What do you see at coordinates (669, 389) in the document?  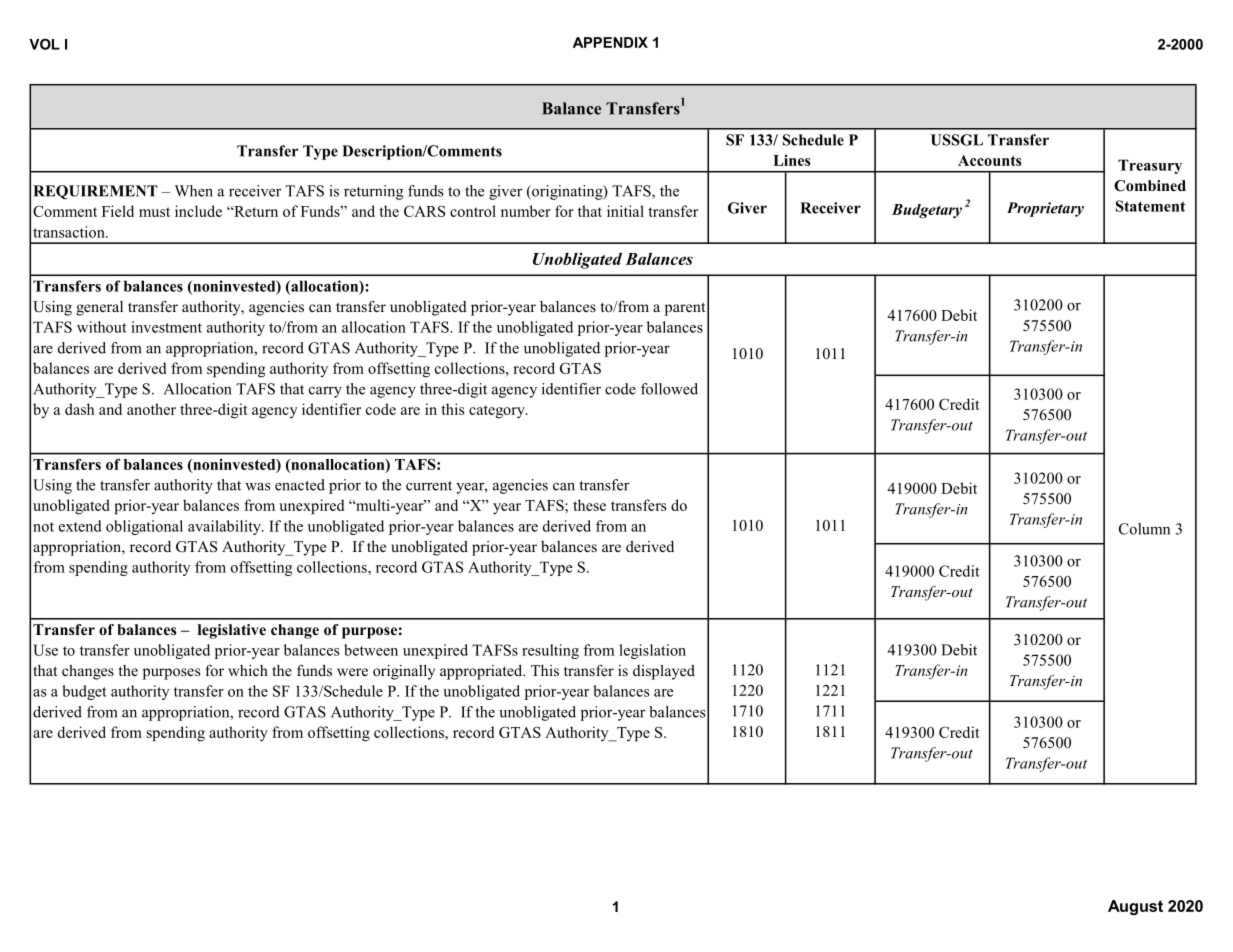 I see `followed` at bounding box center [669, 389].
